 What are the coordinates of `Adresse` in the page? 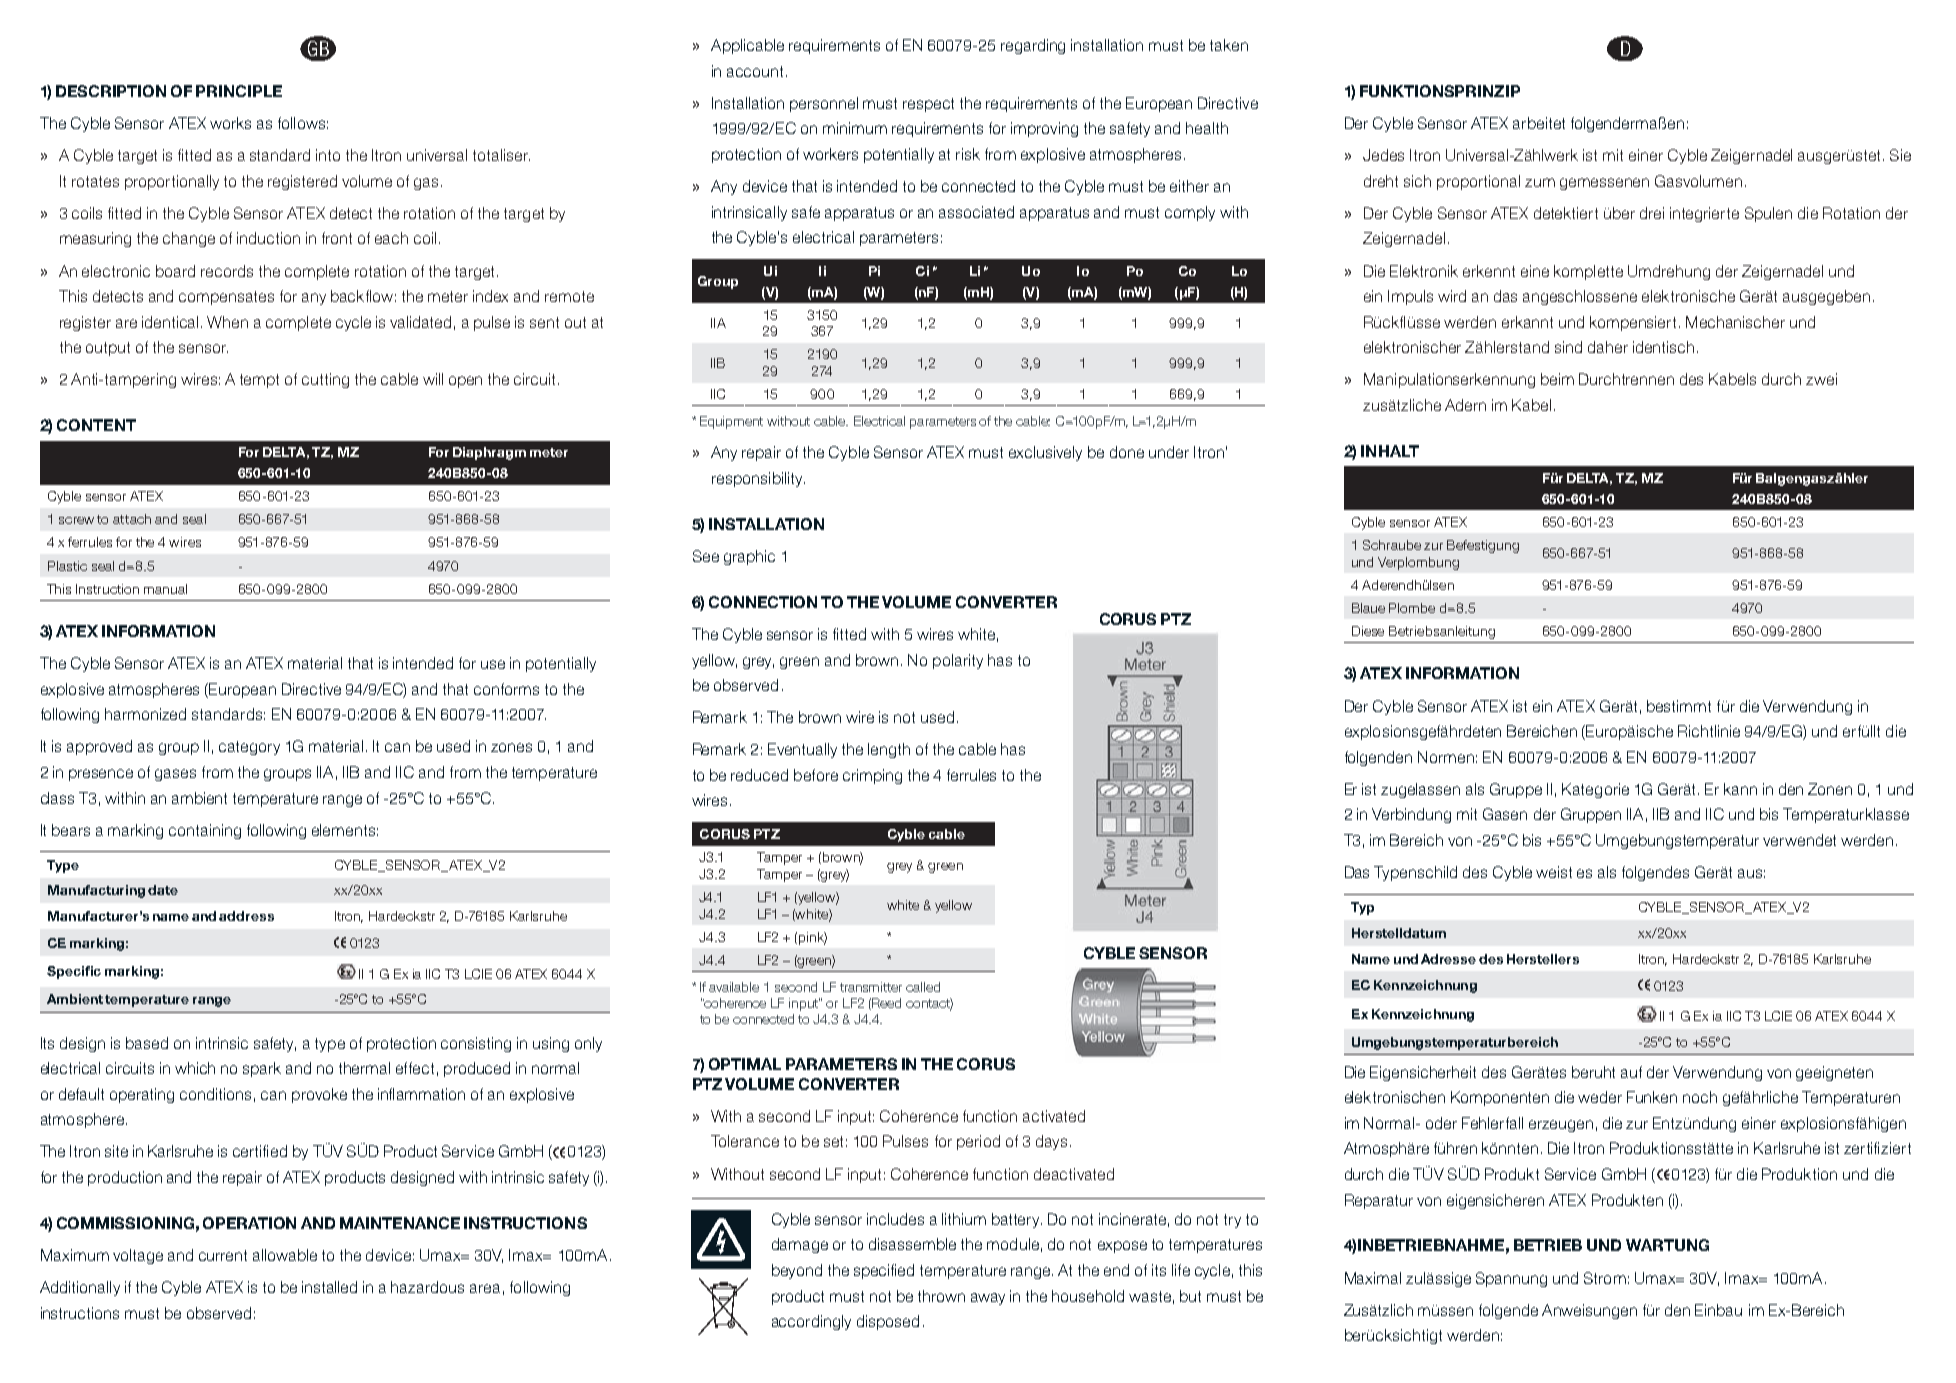 It's located at (1448, 959).
